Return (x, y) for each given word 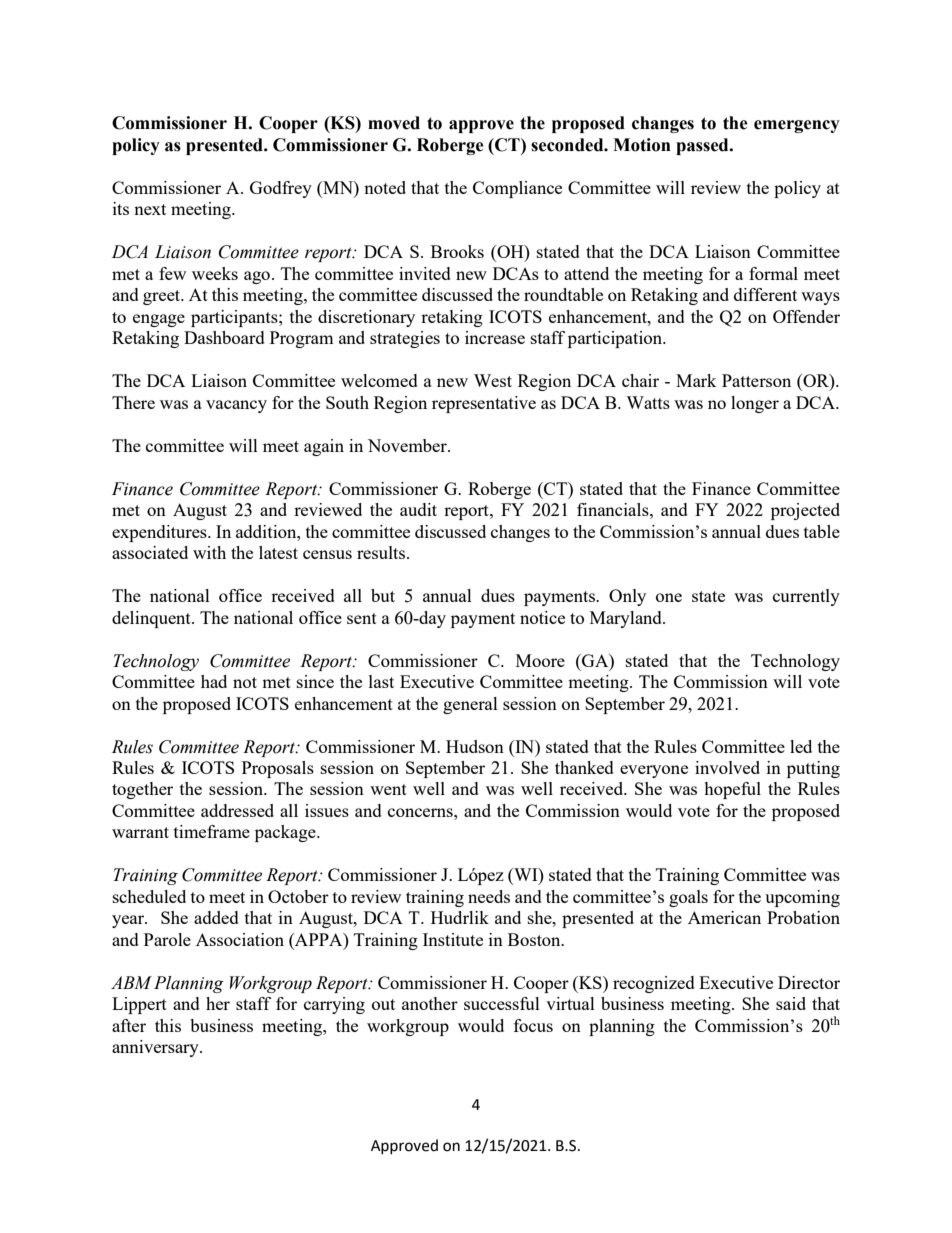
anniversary (156, 1048)
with (209, 552)
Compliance (517, 189)
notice (542, 617)
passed (703, 146)
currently (806, 597)
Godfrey (281, 189)
